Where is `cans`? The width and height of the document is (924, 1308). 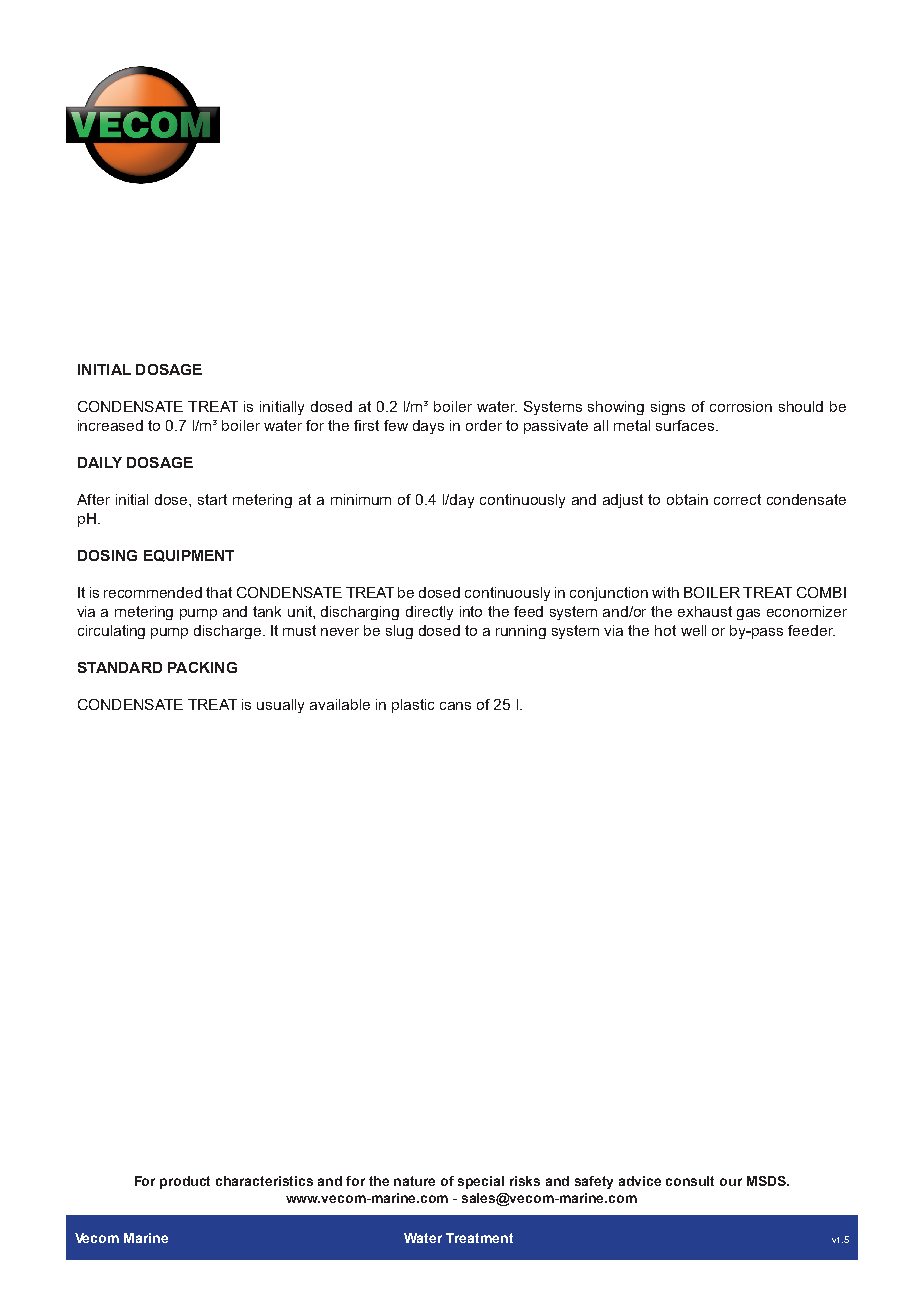 cans is located at coordinates (455, 706).
